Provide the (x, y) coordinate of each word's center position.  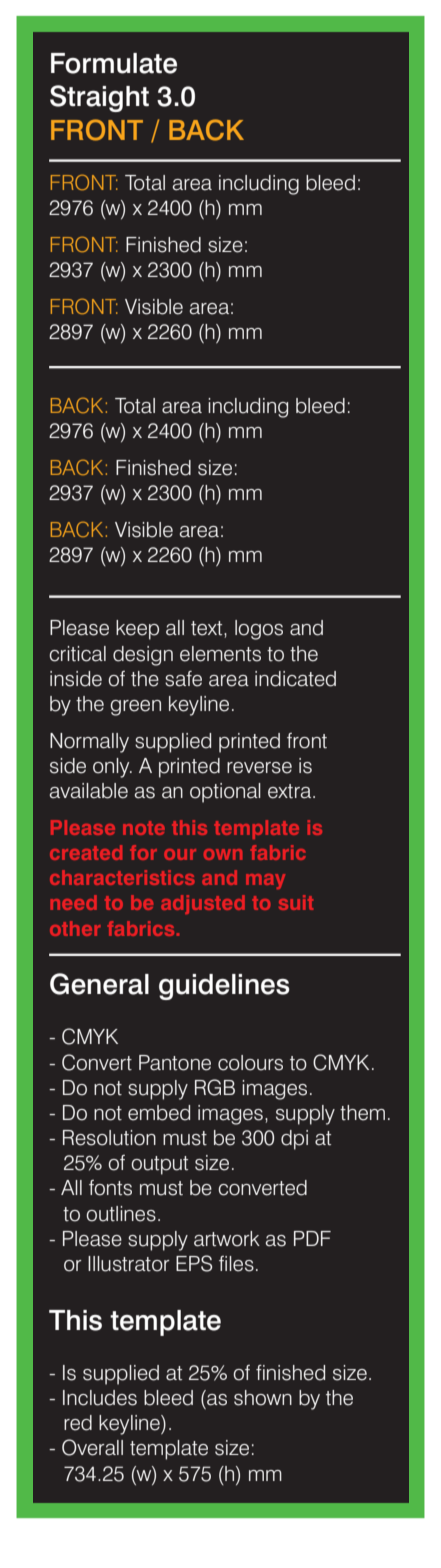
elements (220, 654)
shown (263, 1398)
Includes (100, 1398)
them (362, 1113)
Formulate (114, 63)
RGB (215, 1087)
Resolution (109, 1138)
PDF (312, 1238)
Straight (99, 98)
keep (137, 630)
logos (259, 630)
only (112, 768)
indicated (295, 679)
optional (225, 793)
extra (291, 791)
